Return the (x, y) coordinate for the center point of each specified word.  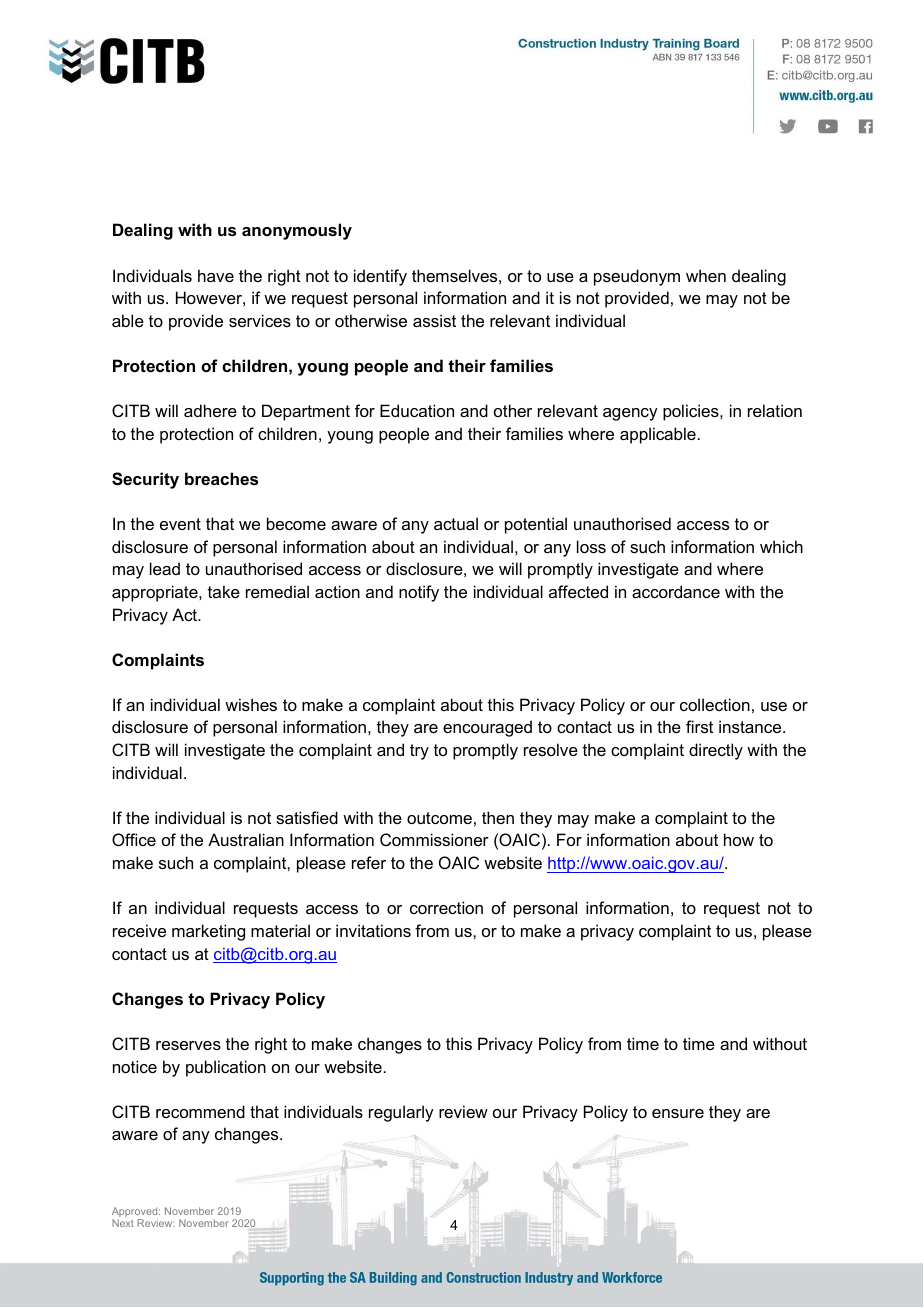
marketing (208, 932)
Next (123, 1223)
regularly (401, 1113)
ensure (678, 1113)
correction (446, 907)
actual (456, 523)
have (216, 275)
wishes (251, 704)
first (699, 726)
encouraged (487, 728)
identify (380, 277)
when (706, 275)
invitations (373, 930)
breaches (221, 478)
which (781, 546)
